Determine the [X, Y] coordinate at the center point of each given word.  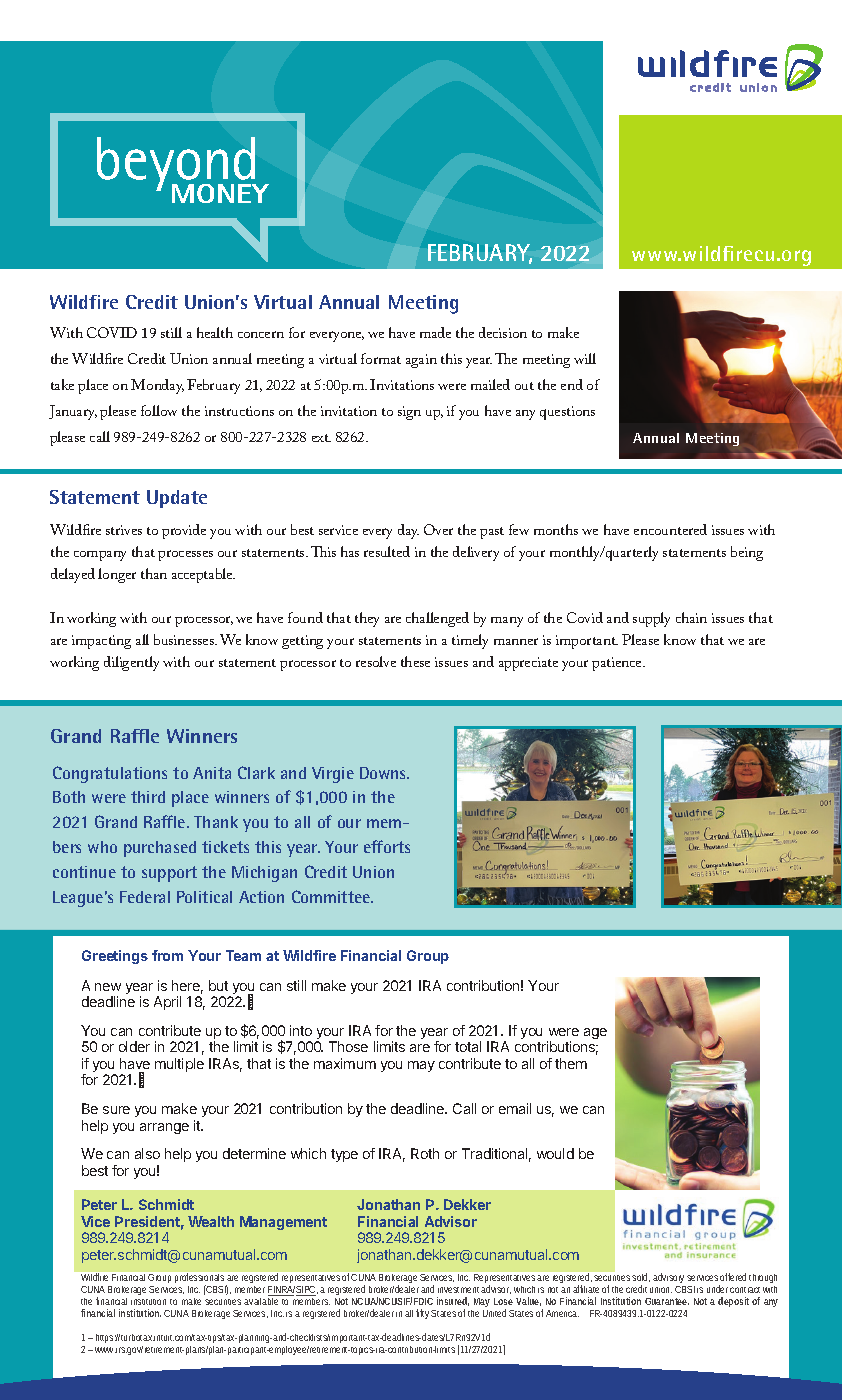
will [585, 358]
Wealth [211, 1221]
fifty [424, 1314]
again [421, 361]
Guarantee [667, 1301]
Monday [157, 386]
